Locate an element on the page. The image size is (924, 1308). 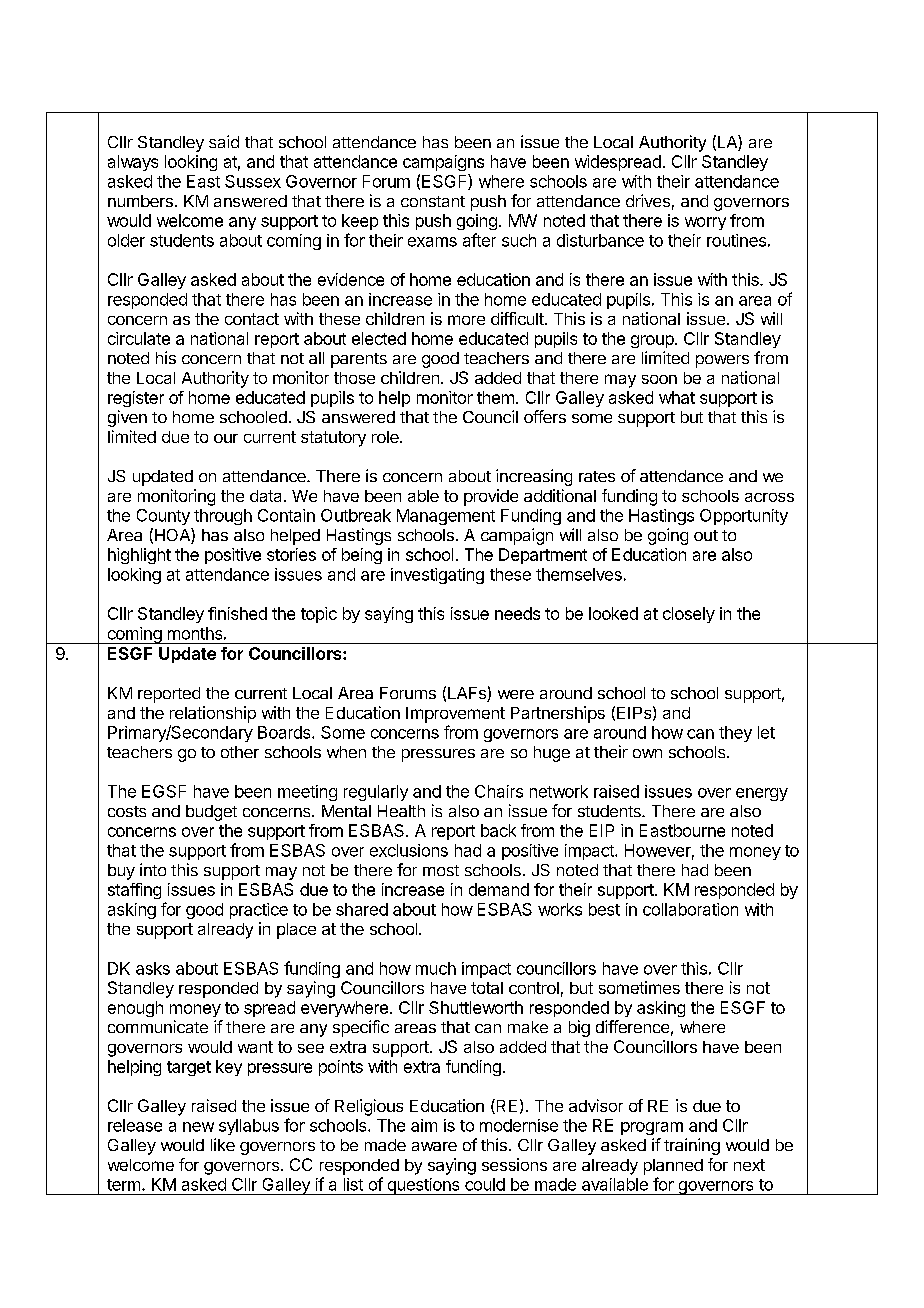
exclusions is located at coordinates (409, 850).
